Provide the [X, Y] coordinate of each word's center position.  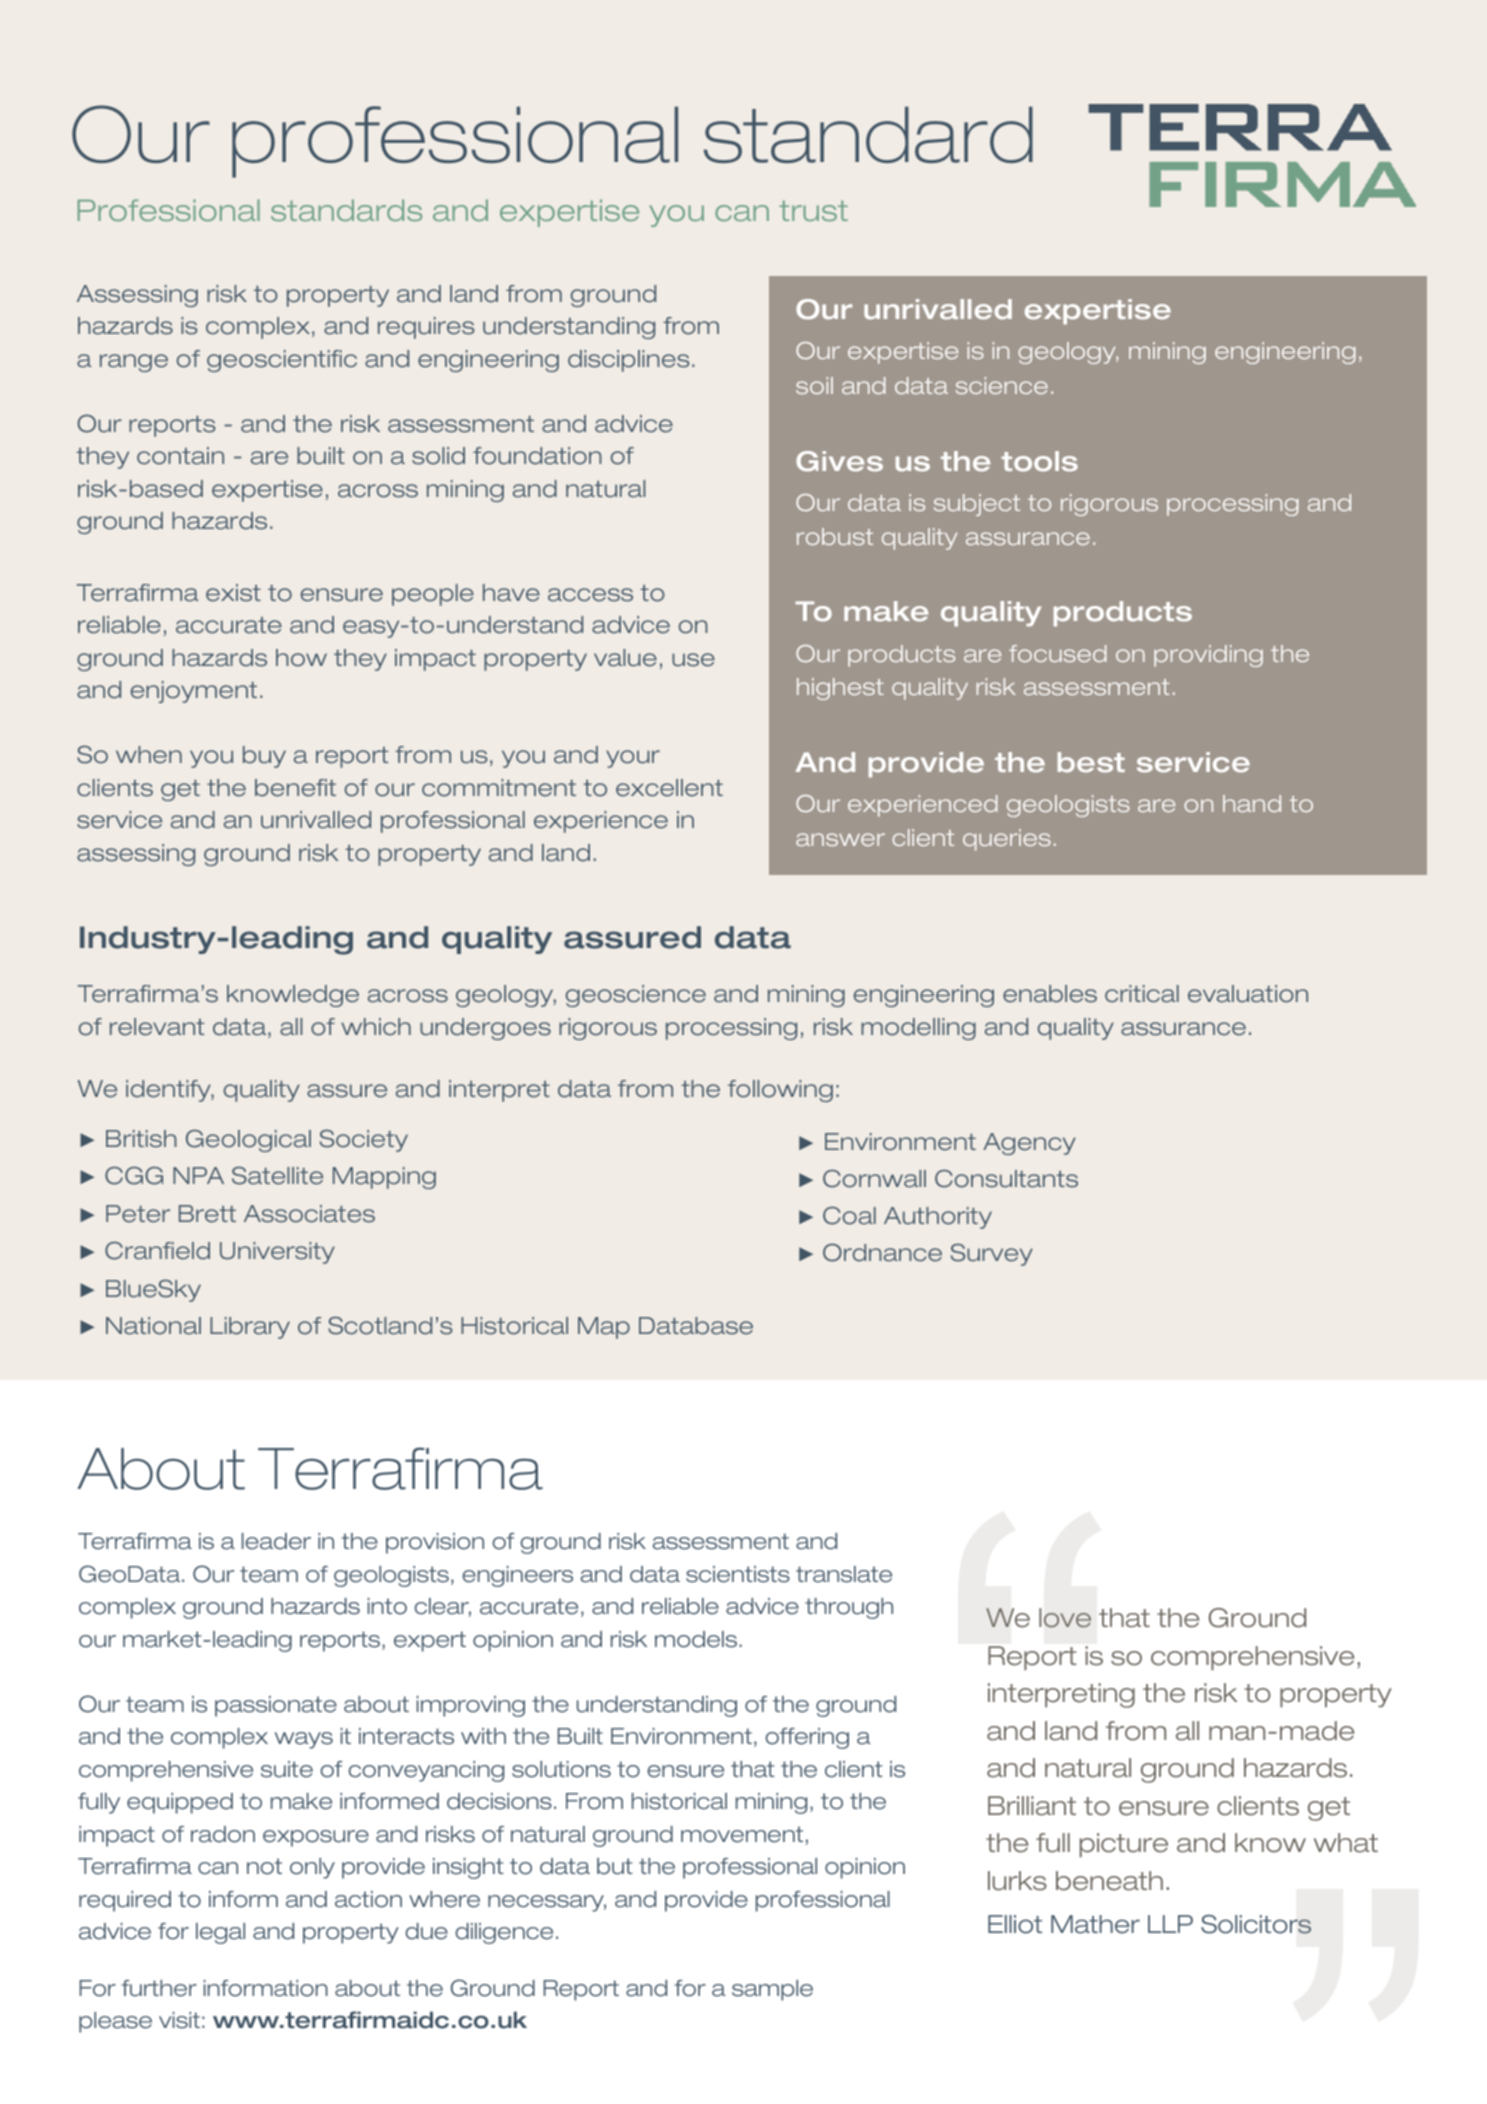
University [277, 1253]
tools [1039, 461]
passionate [276, 1706]
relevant [157, 1027]
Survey [992, 1254]
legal [220, 1933]
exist [233, 593]
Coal [849, 1215]
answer [840, 839]
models [696, 1639]
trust [813, 210]
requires [426, 328]
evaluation [1248, 994]
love [1065, 1618]
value [625, 658]
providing [1208, 656]
